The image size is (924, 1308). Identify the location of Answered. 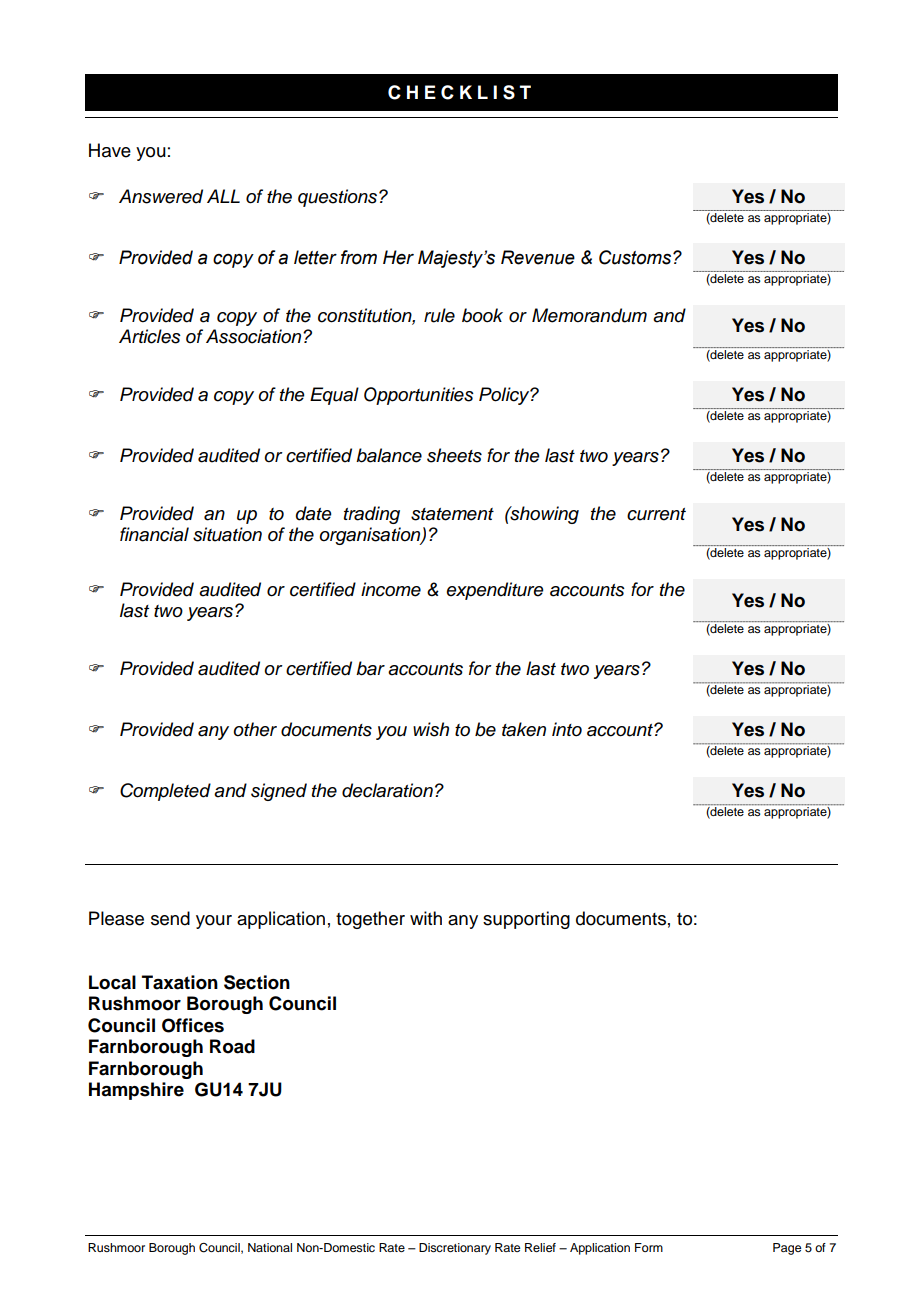
(161, 196).
